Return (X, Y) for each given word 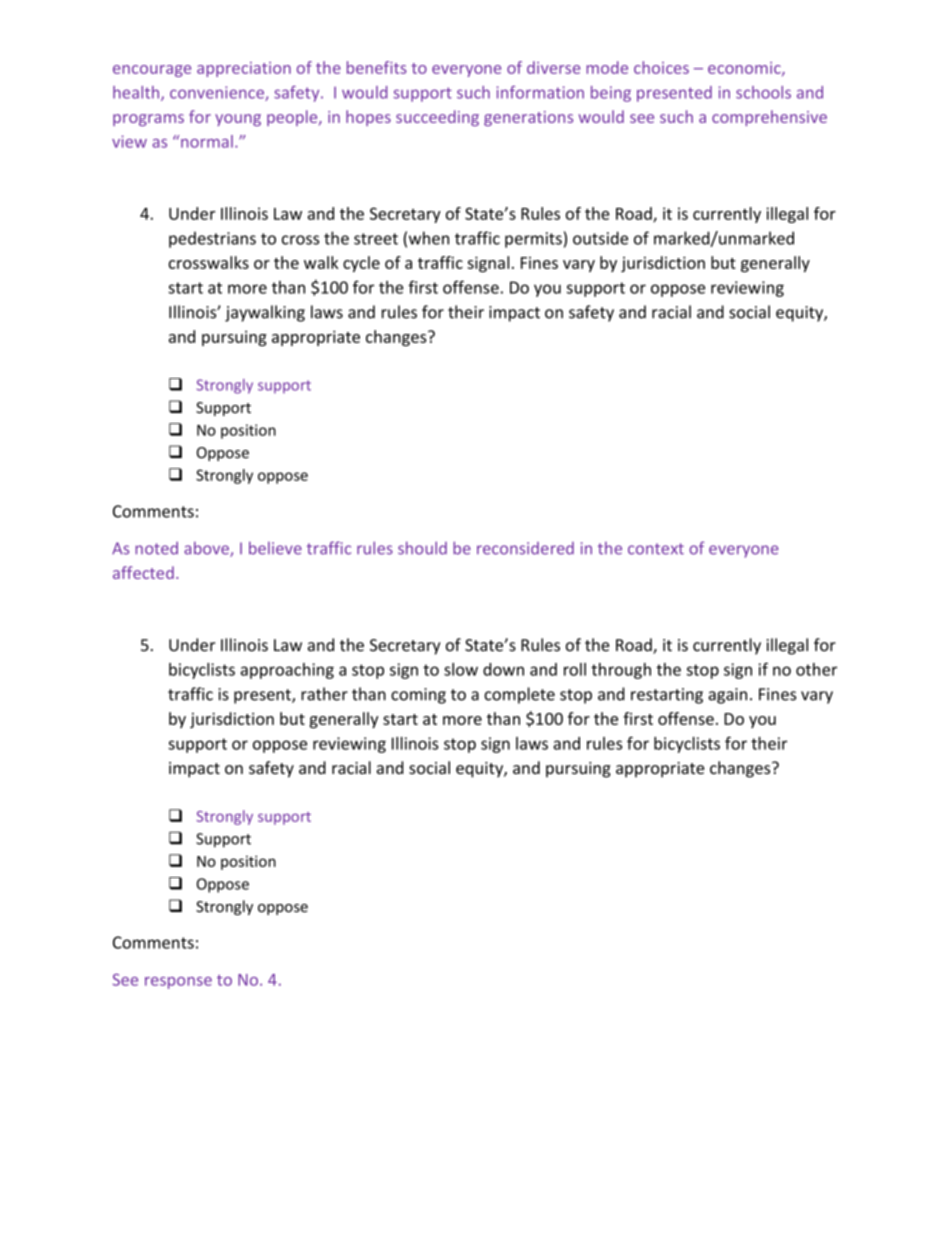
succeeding (437, 118)
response (178, 983)
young (238, 120)
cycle (361, 264)
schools (763, 92)
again (727, 696)
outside (600, 238)
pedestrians (212, 239)
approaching (287, 671)
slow (461, 669)
